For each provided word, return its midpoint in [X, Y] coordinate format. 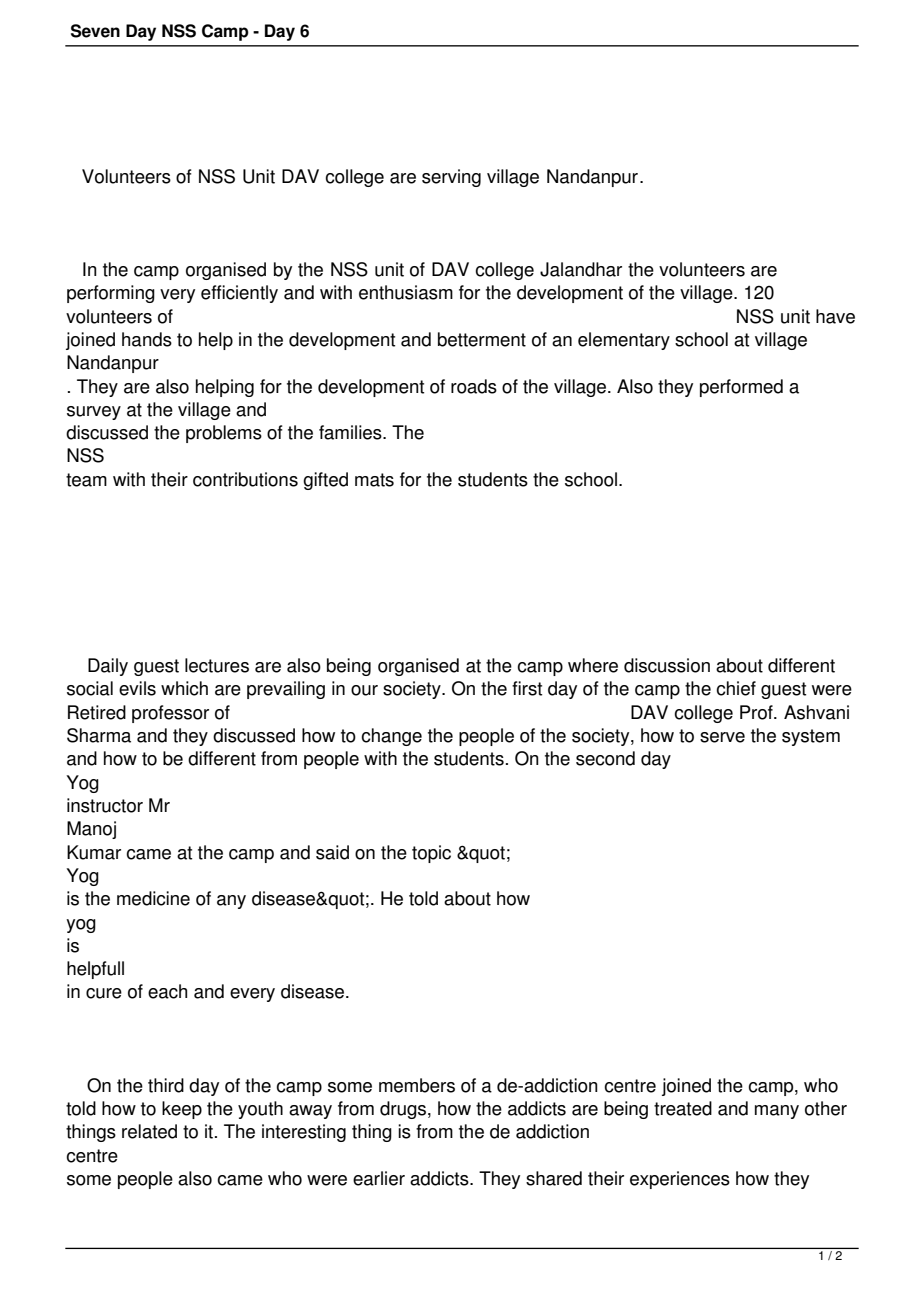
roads [474, 386]
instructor [105, 805]
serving [451, 178]
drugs [403, 1110]
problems [224, 434]
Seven [95, 31]
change [391, 737]
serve [722, 737]
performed [741, 388]
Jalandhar [581, 269]
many [777, 1112]
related [149, 1131]
